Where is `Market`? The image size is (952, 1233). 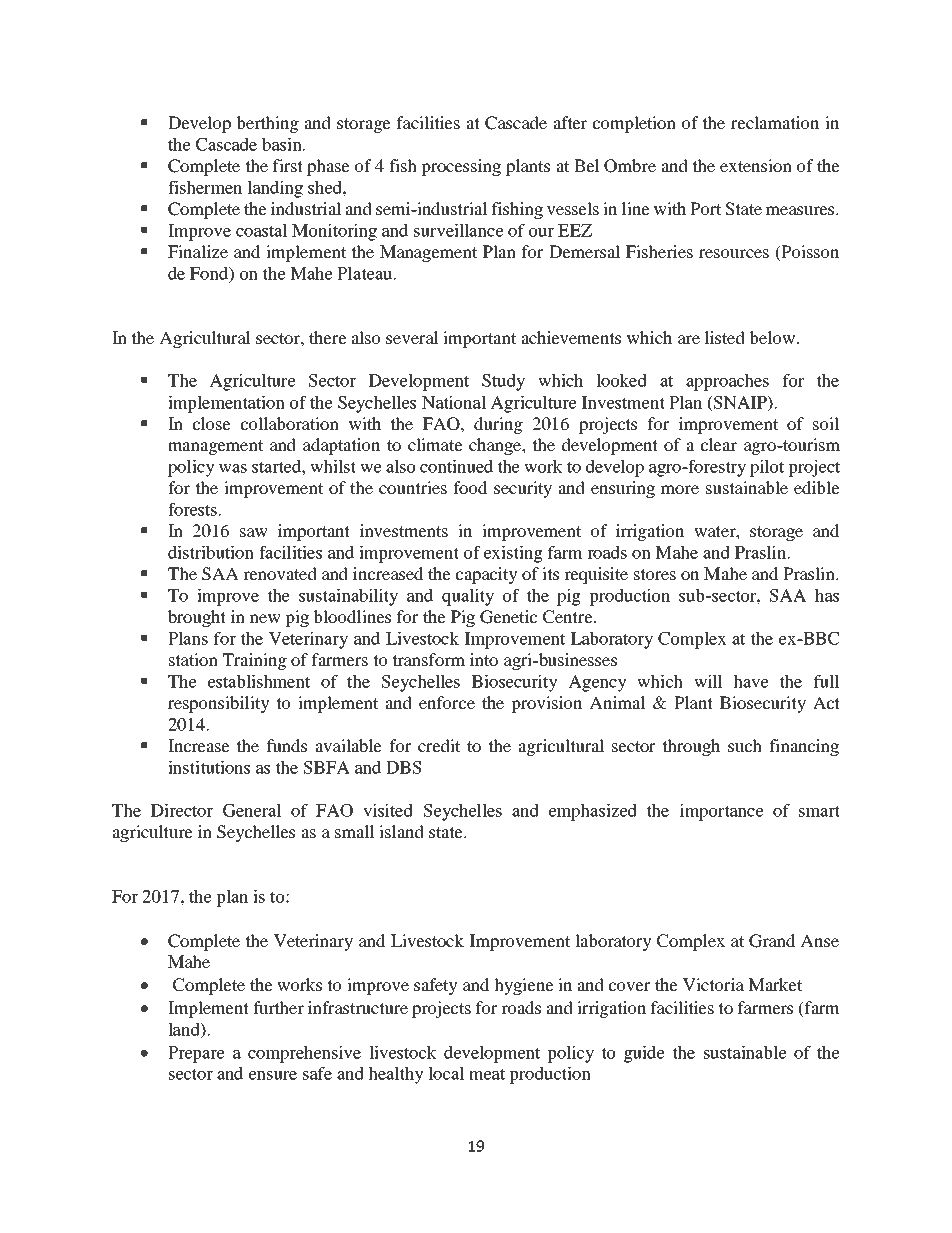 Market is located at coordinates (775, 984).
